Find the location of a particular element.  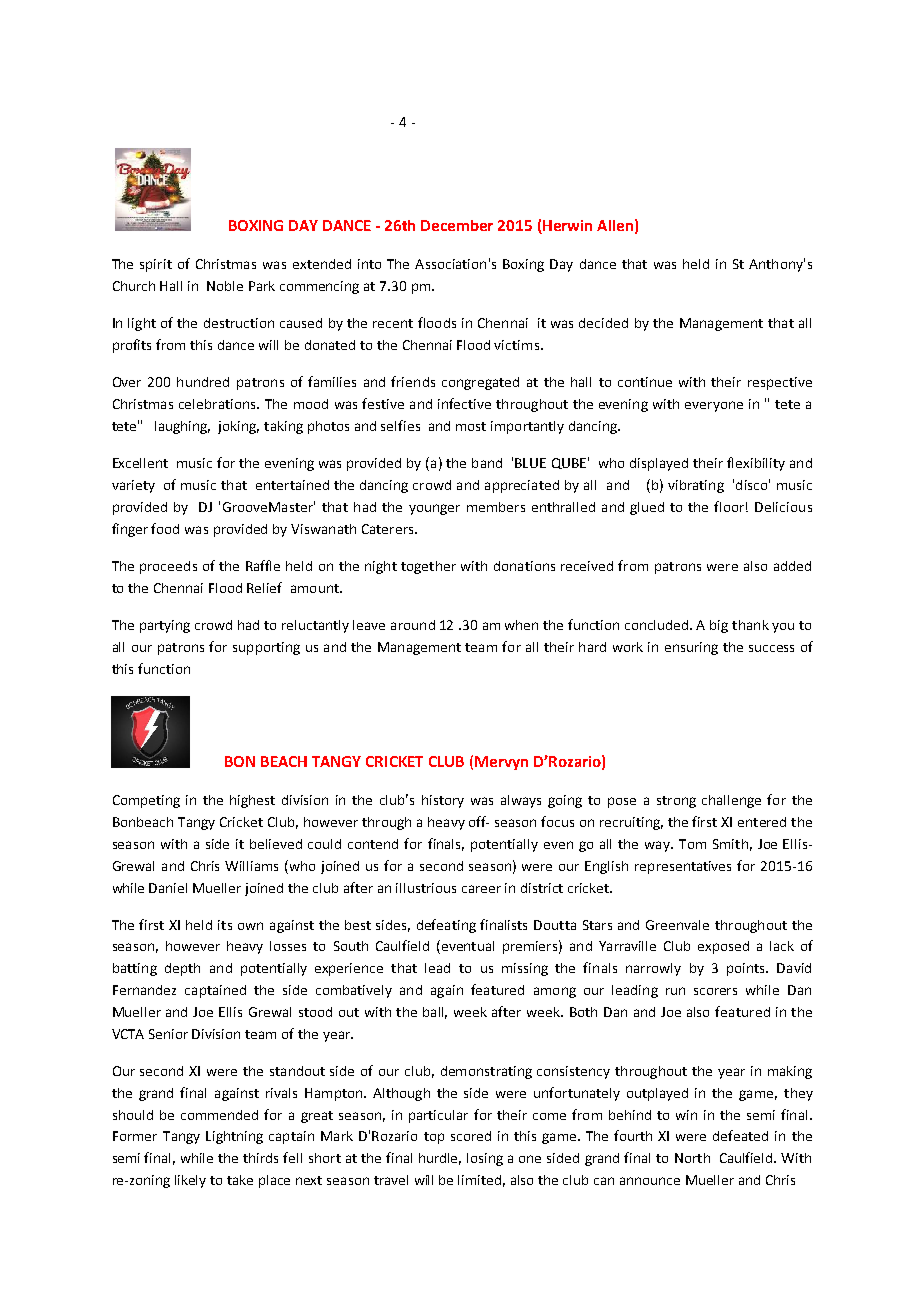

depth is located at coordinates (182, 969).
